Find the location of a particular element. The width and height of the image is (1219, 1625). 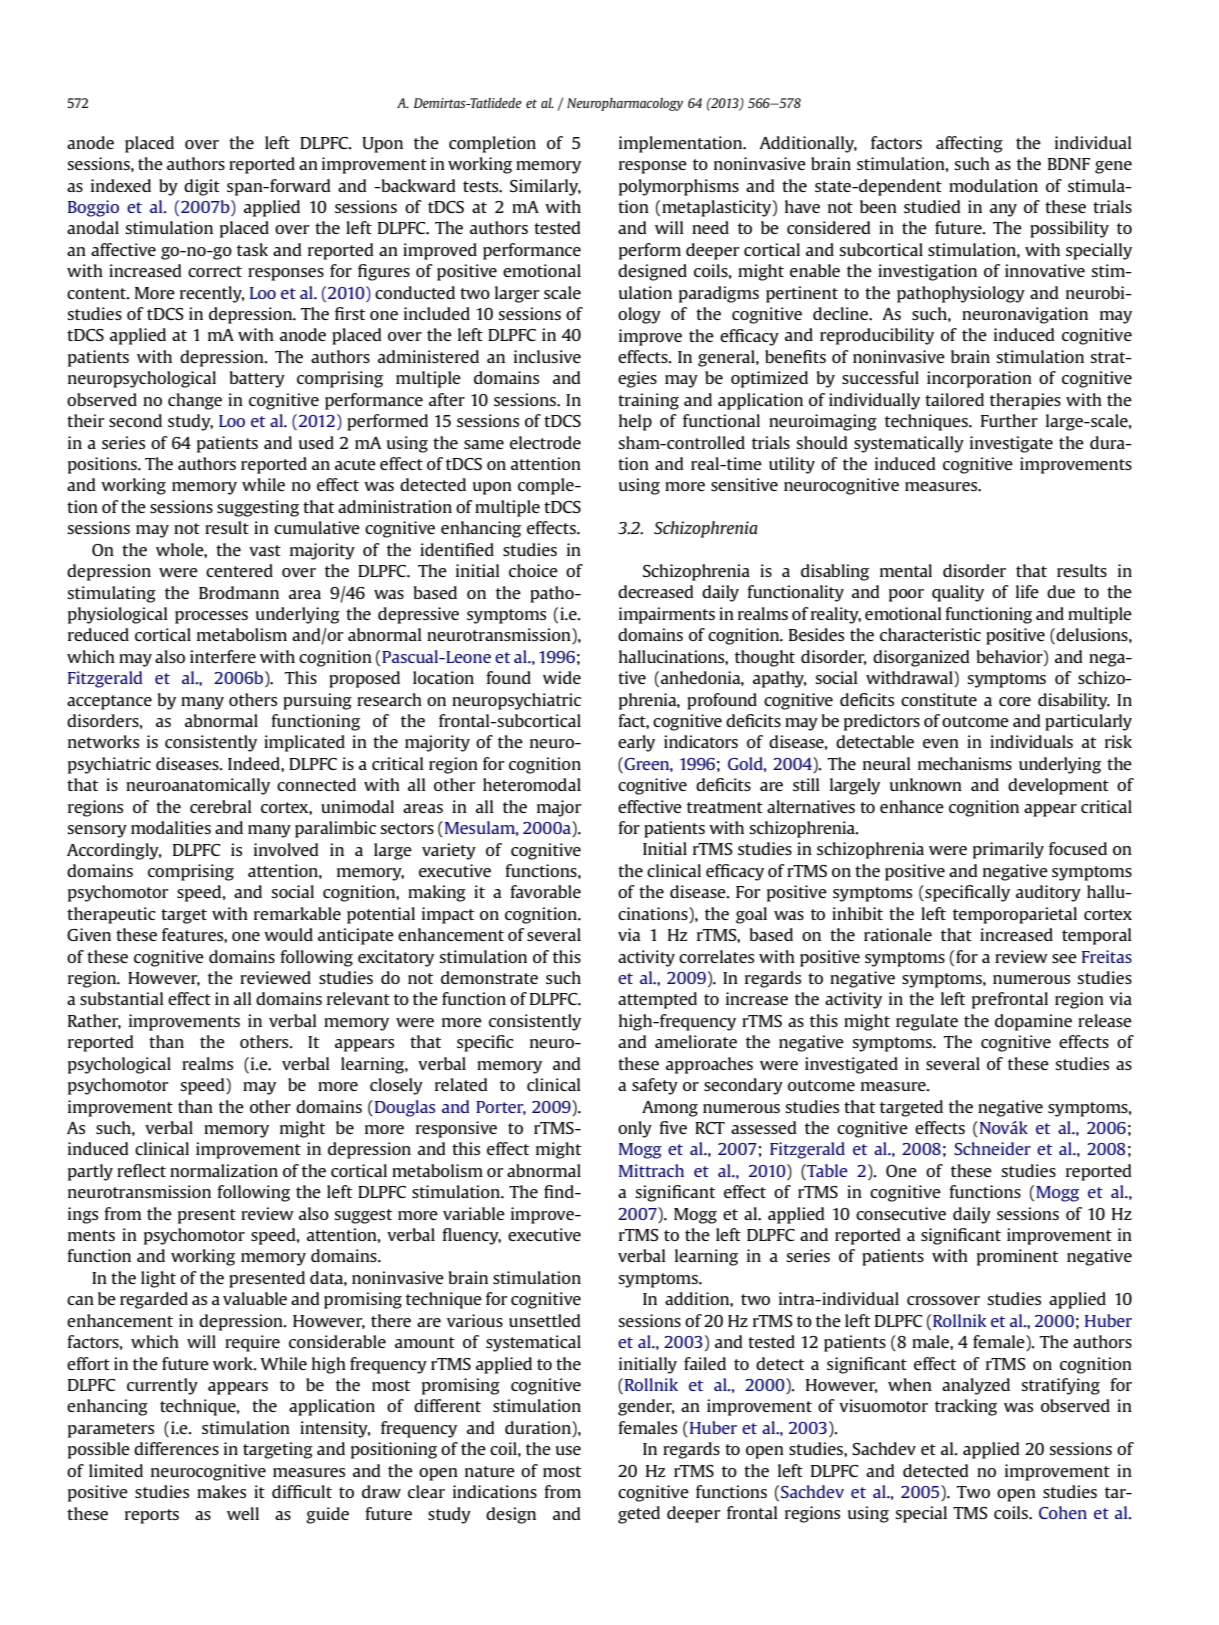

safety is located at coordinates (655, 1086).
